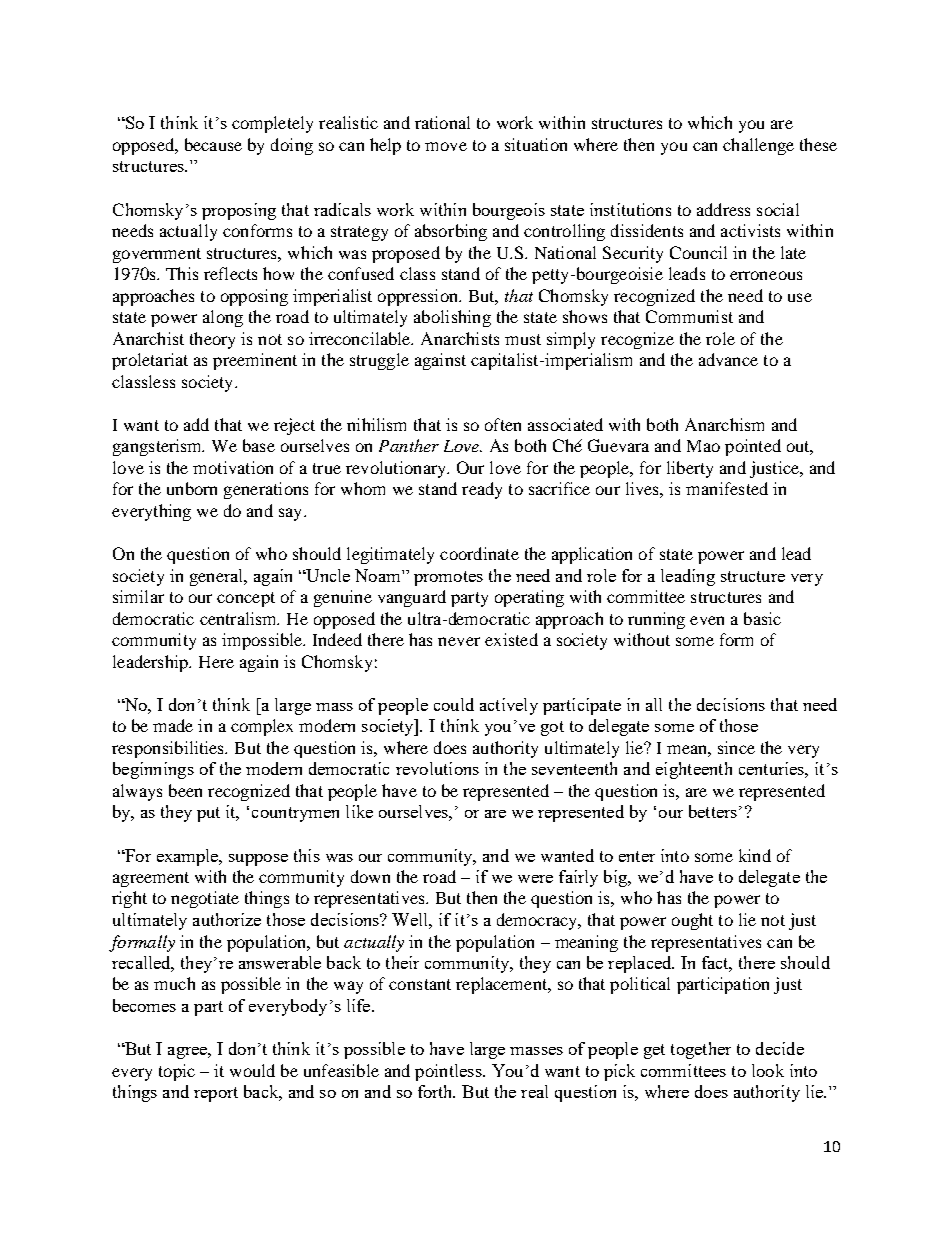  Describe the element at coordinates (758, 146) in the screenshot. I see `challenge` at that location.
